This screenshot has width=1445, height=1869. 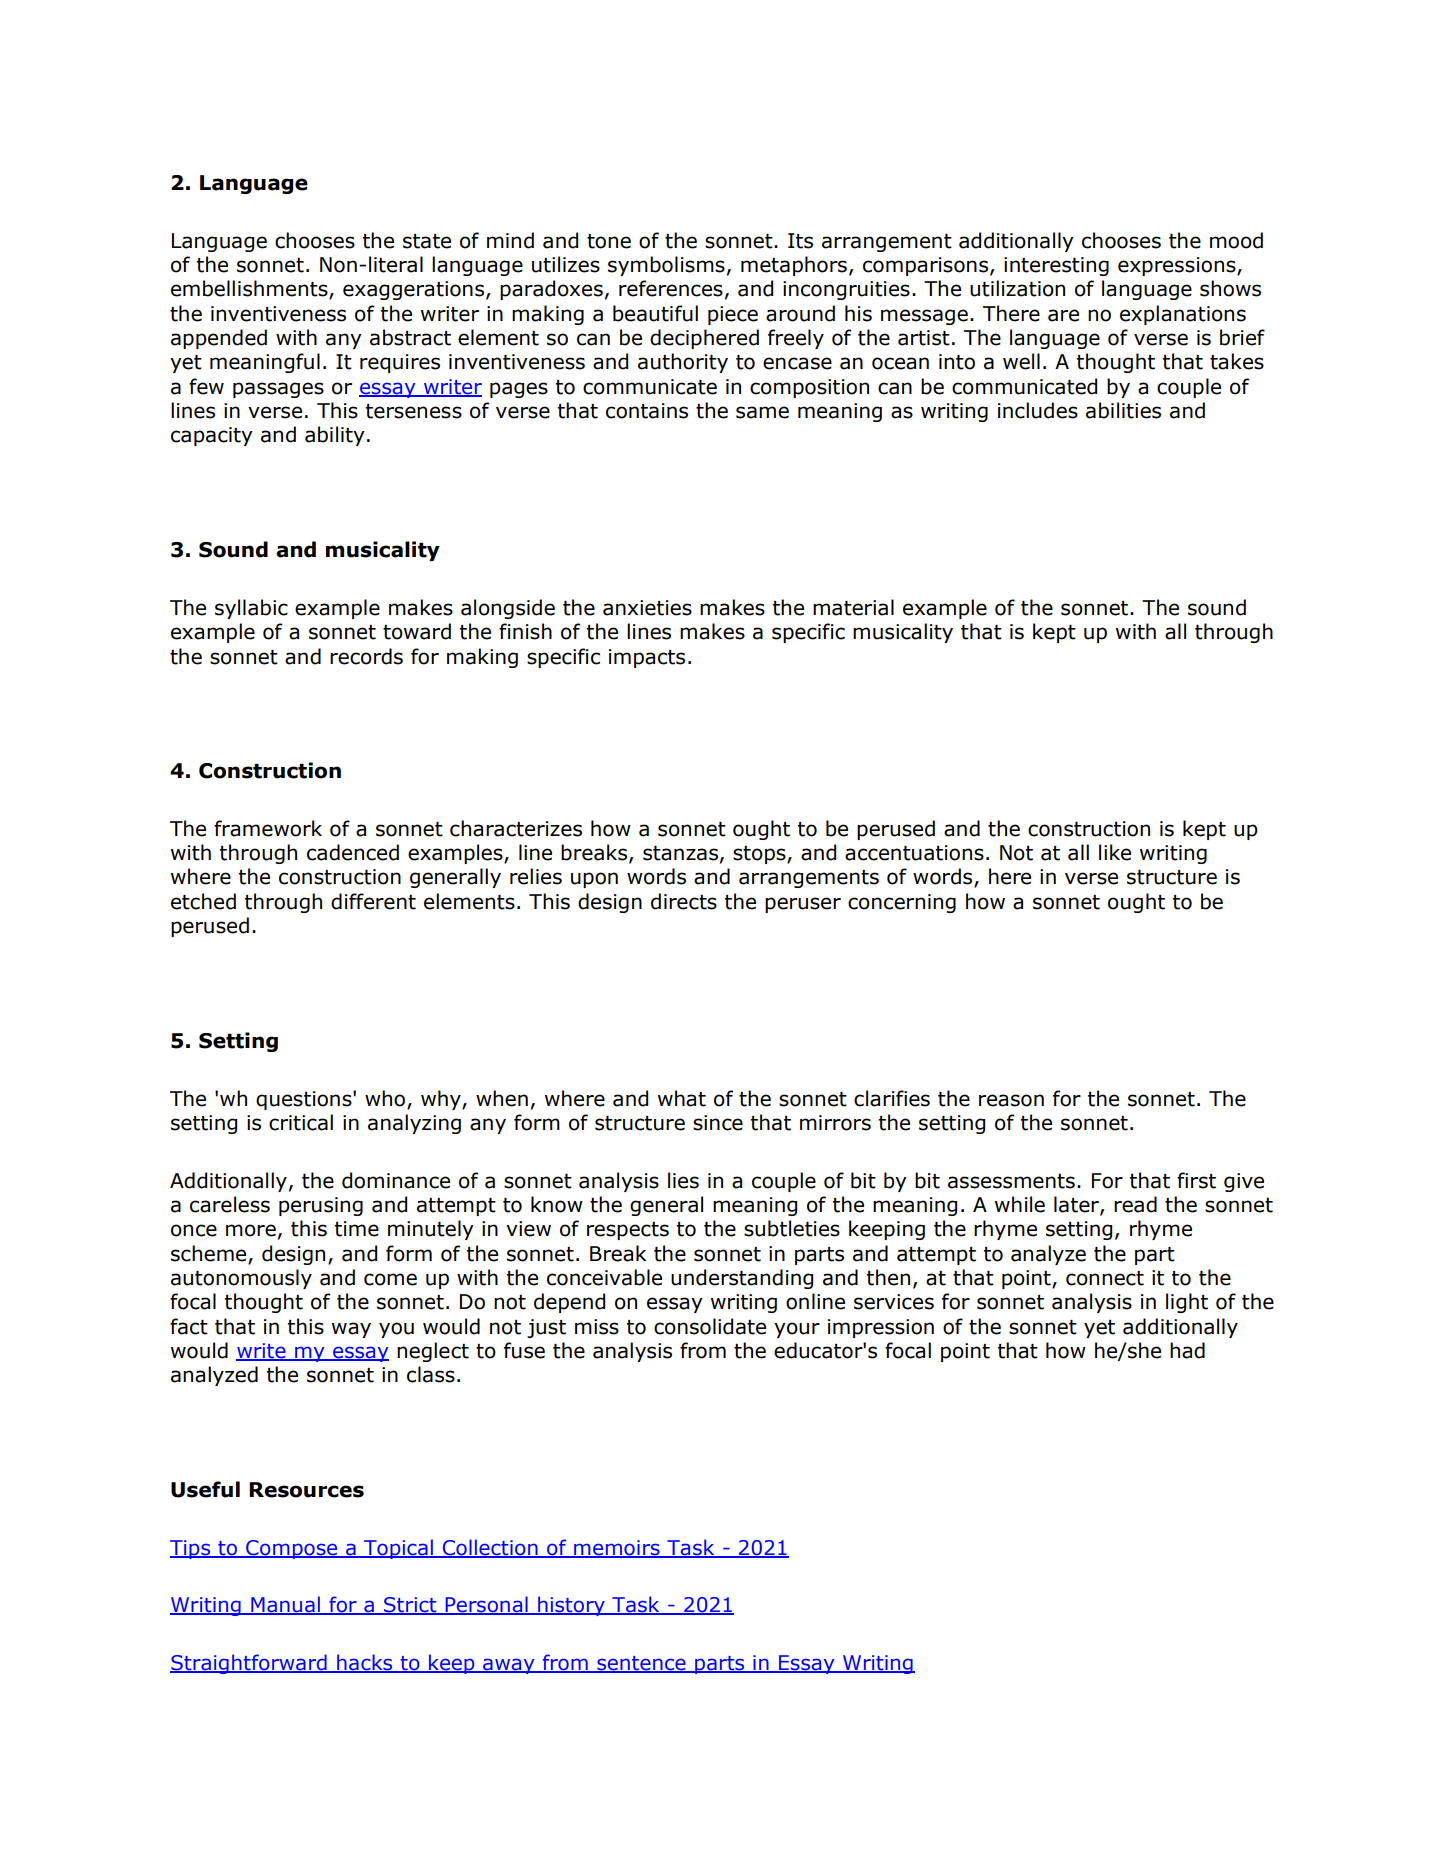 I want to click on Manual, so click(x=285, y=1605).
